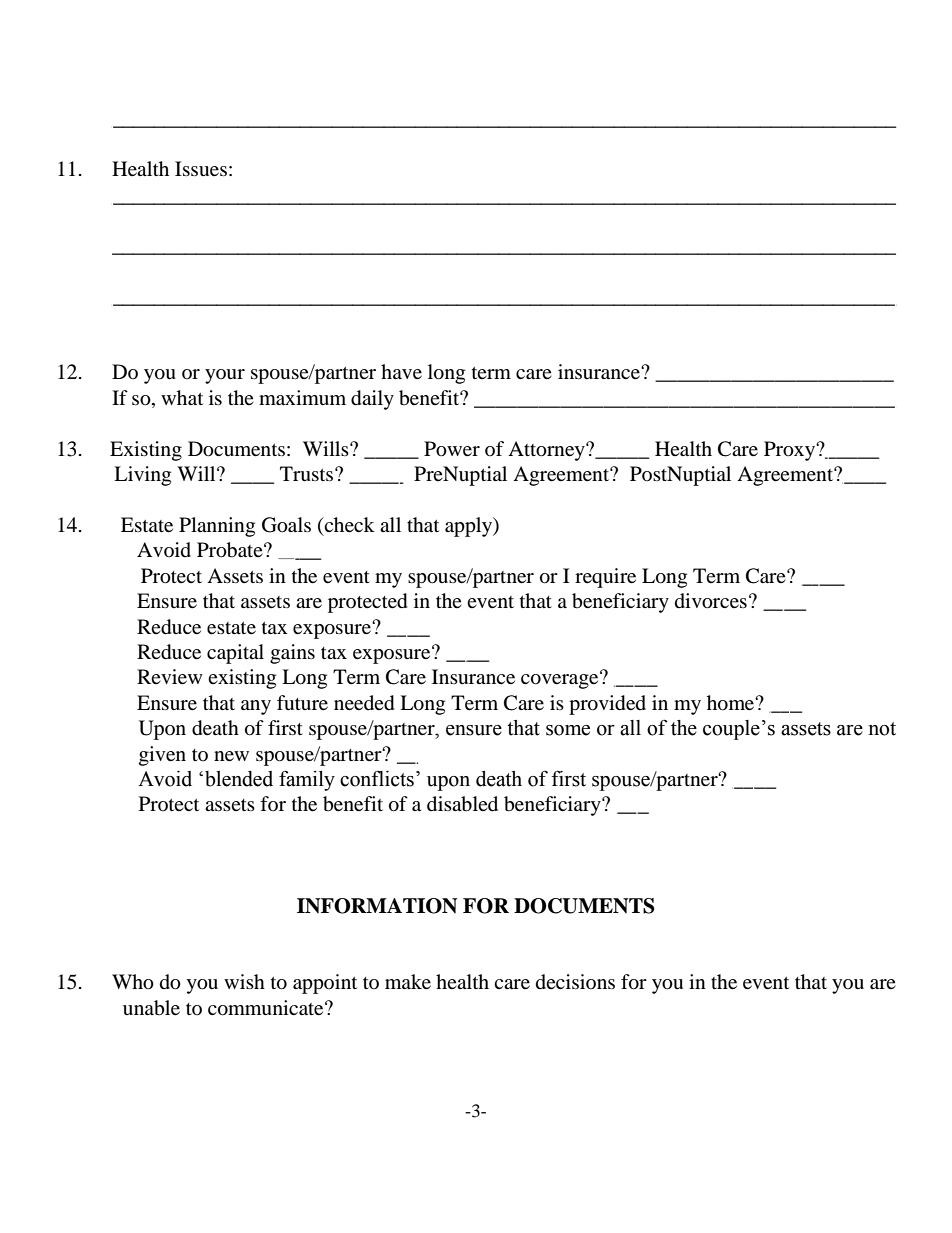 This screenshot has height=1233, width=952. I want to click on wish, so click(244, 981).
